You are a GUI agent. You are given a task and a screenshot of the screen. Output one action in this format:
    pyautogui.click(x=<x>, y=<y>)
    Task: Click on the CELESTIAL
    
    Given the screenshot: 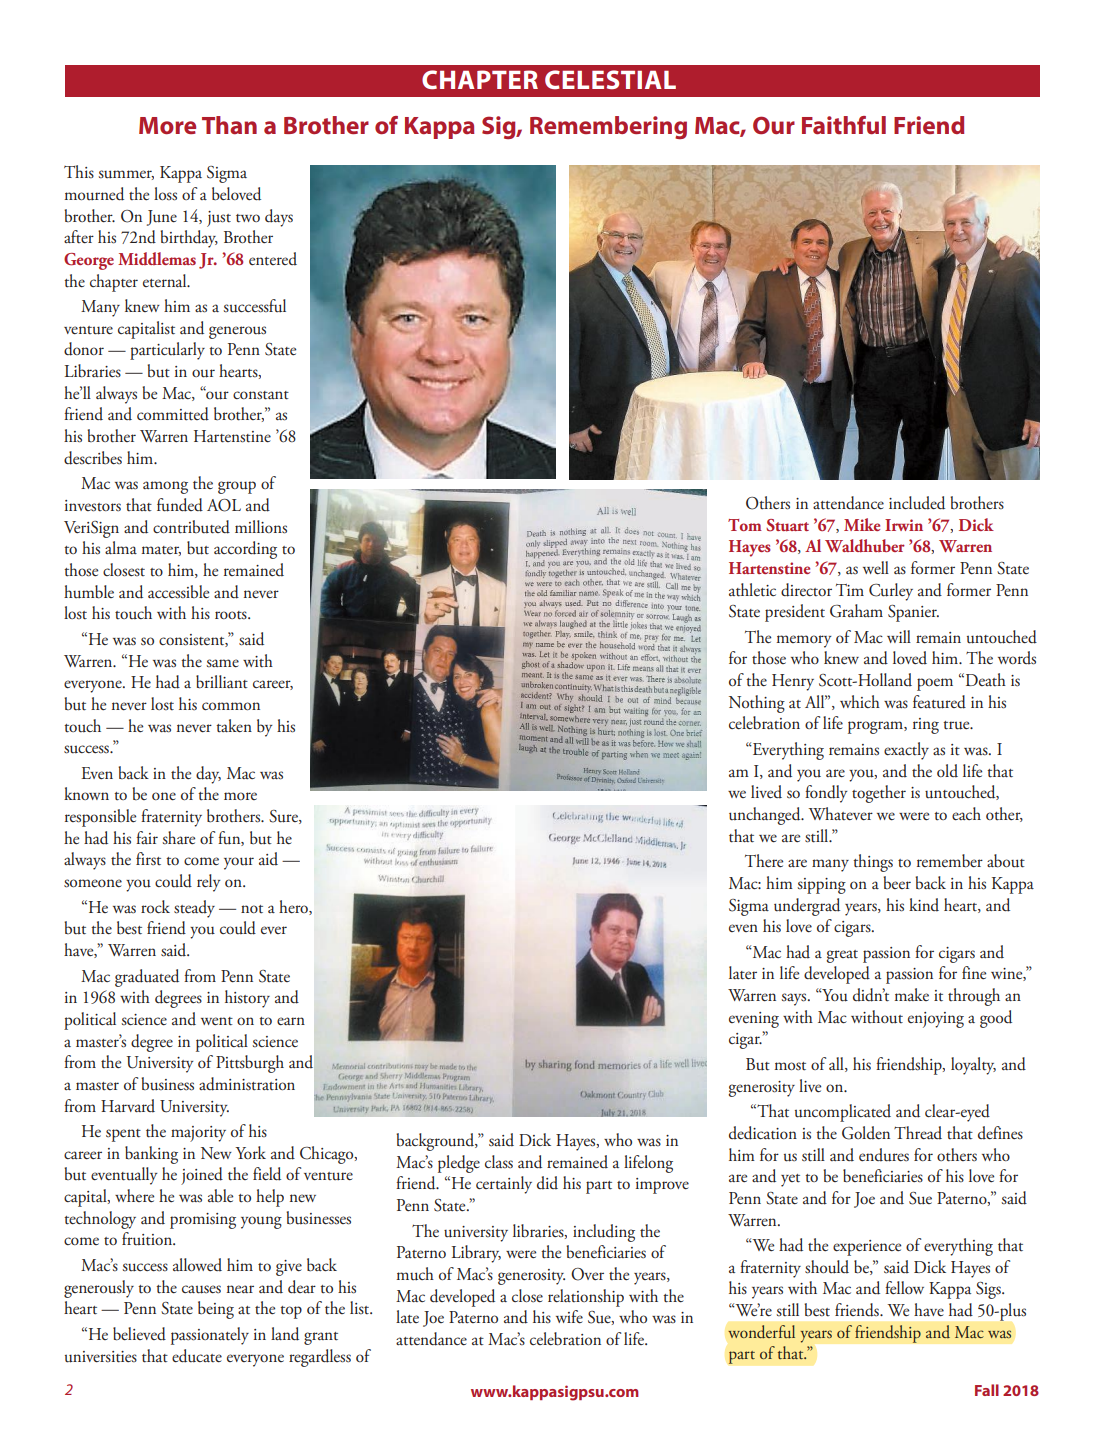 What is the action you would take?
    pyautogui.click(x=610, y=79)
